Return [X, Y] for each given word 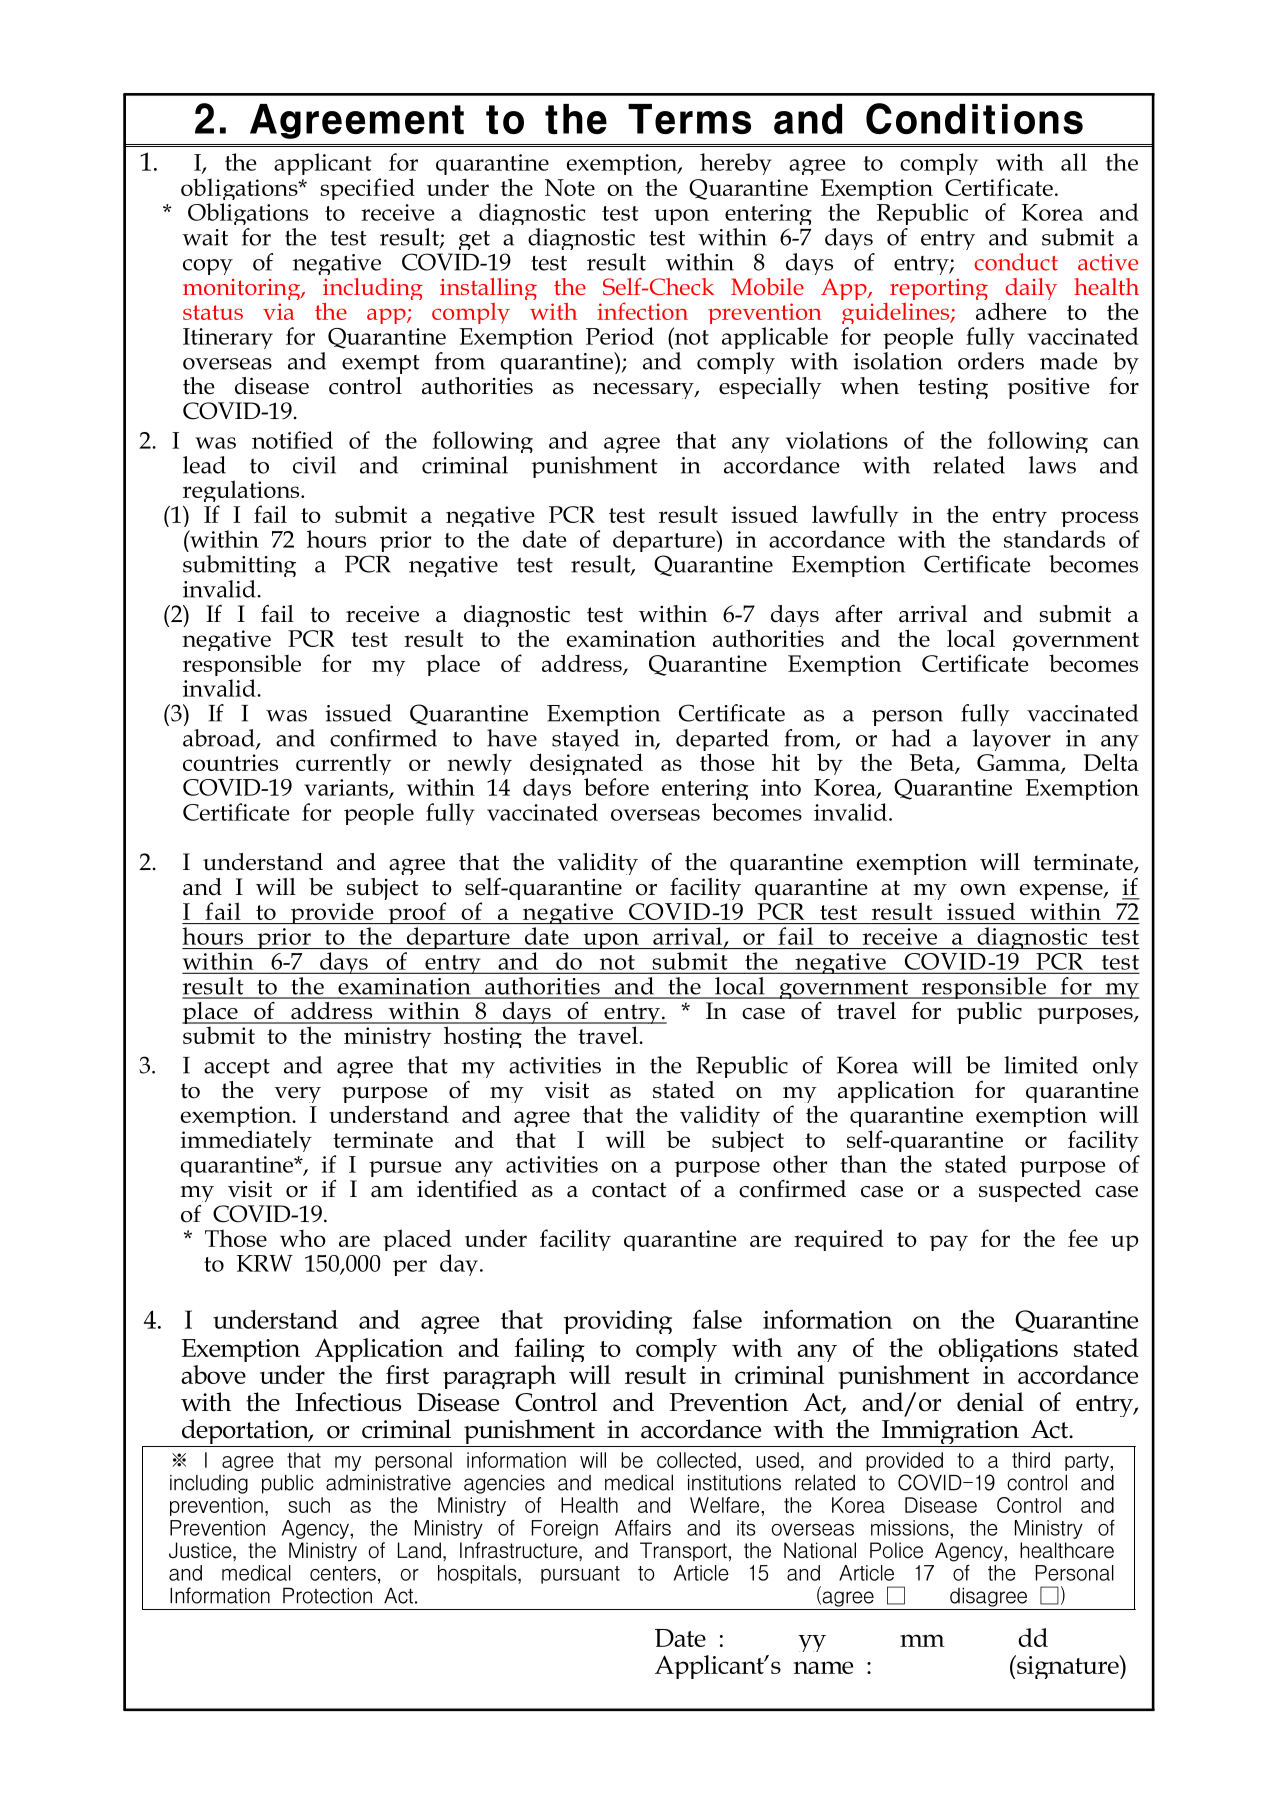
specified [368, 189]
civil [314, 465]
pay [949, 1243]
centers [345, 1572]
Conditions [974, 118]
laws [1058, 463]
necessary [646, 386]
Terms [689, 119]
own [983, 890]
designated [593, 762]
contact [638, 1187]
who [303, 1238]
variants [349, 786]
